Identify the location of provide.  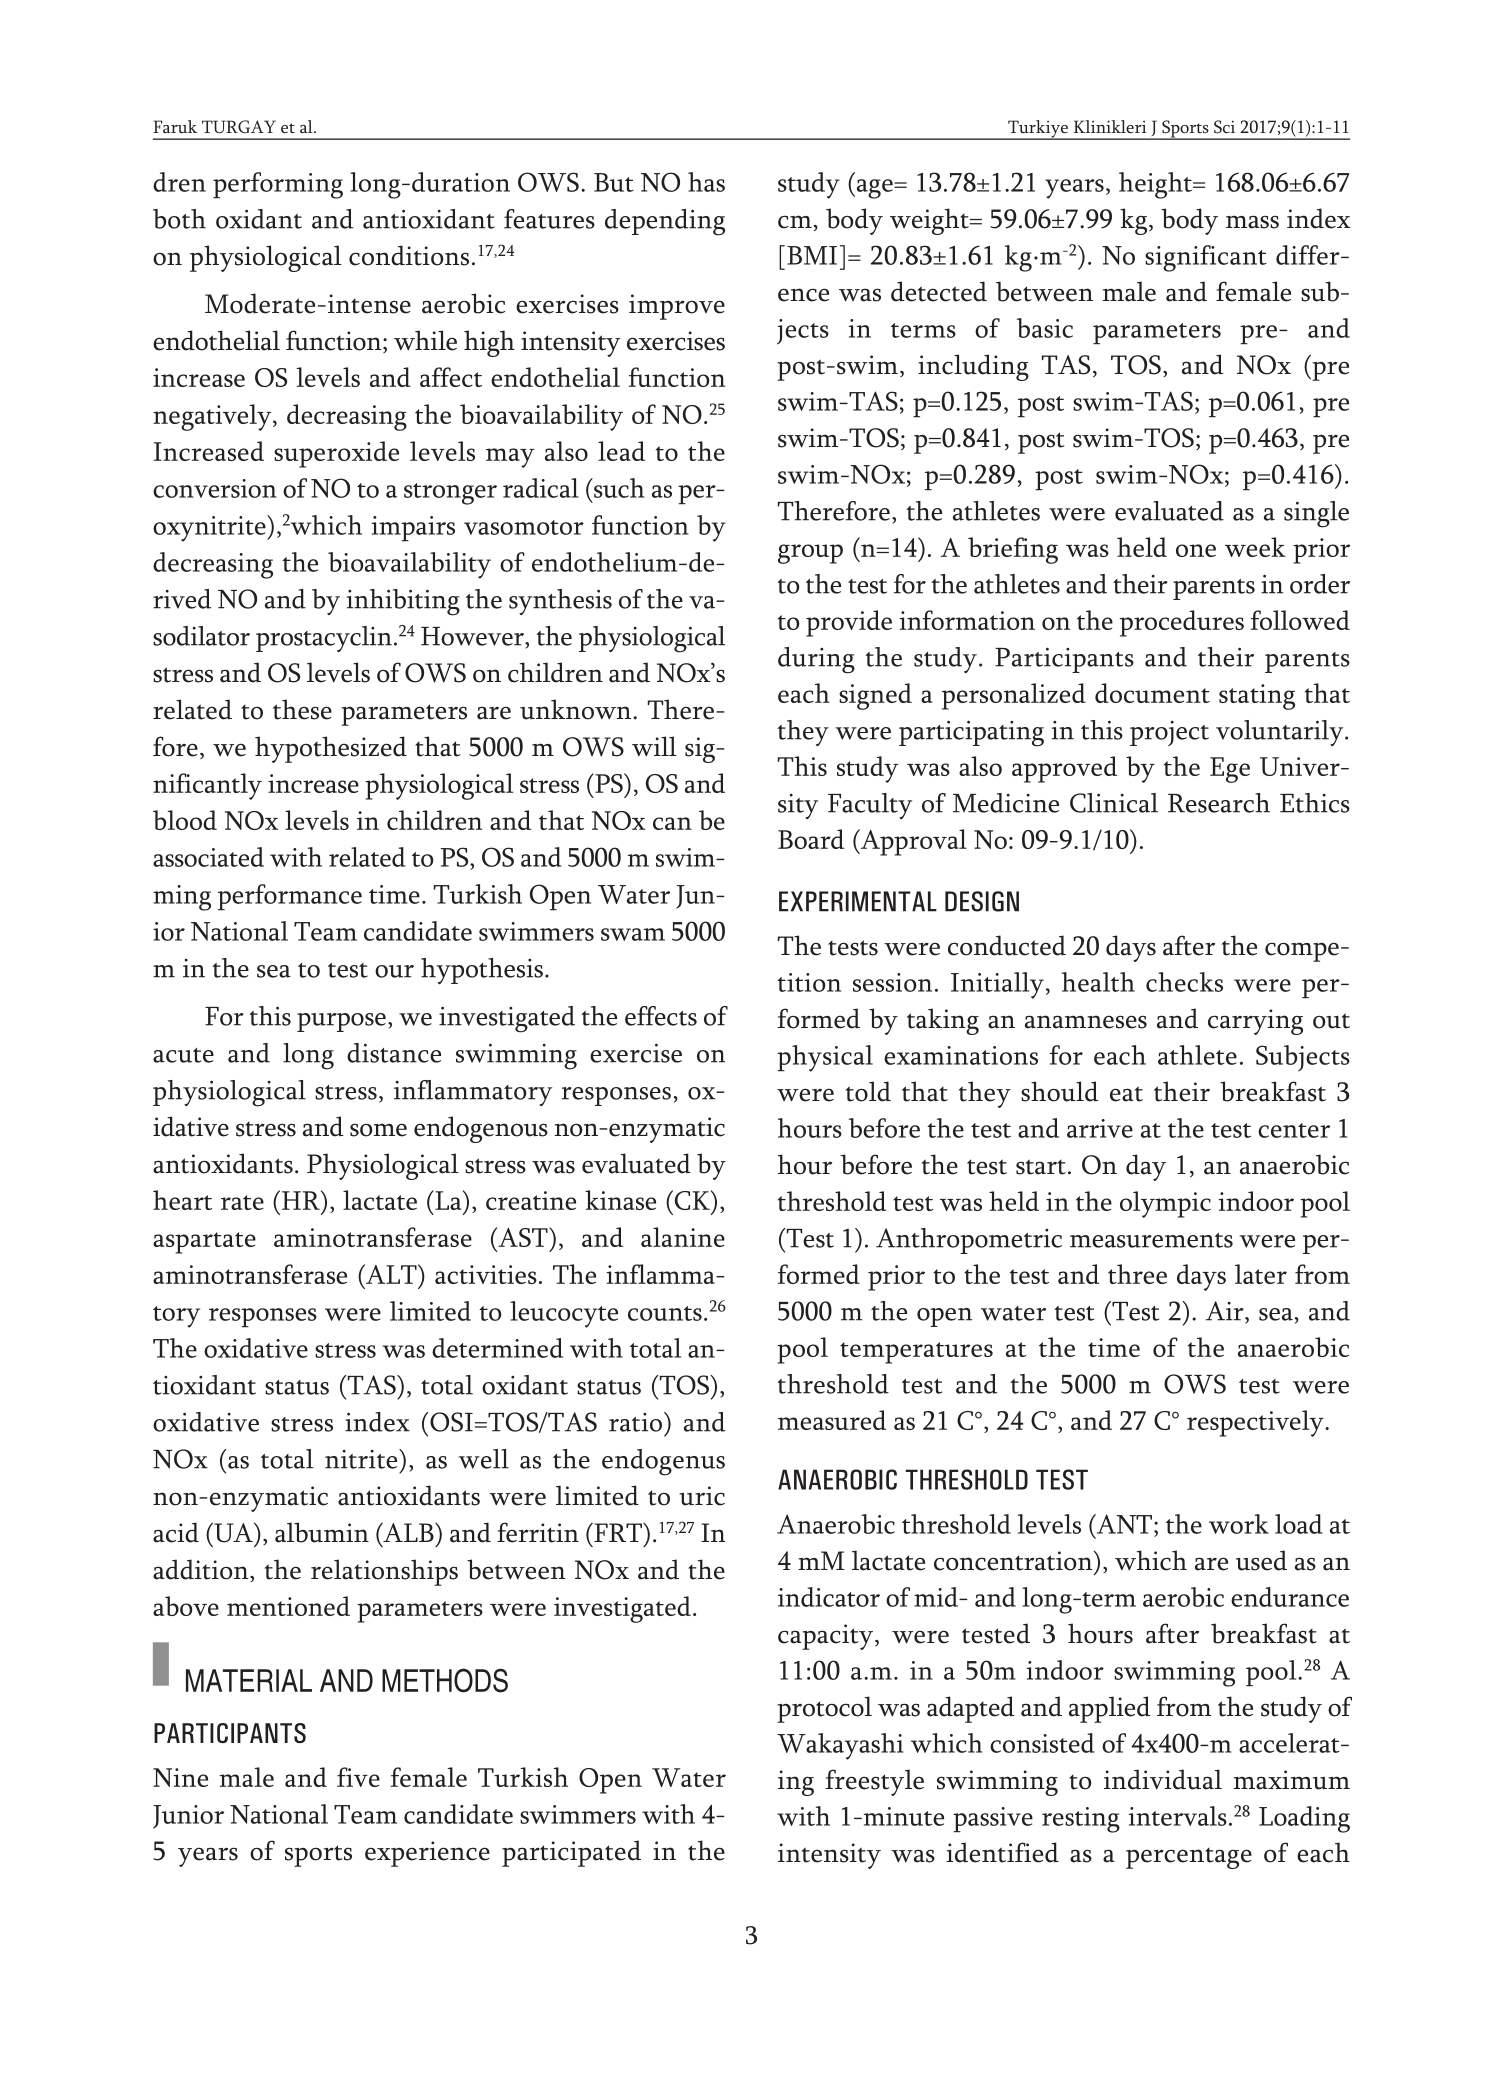
(849, 623).
